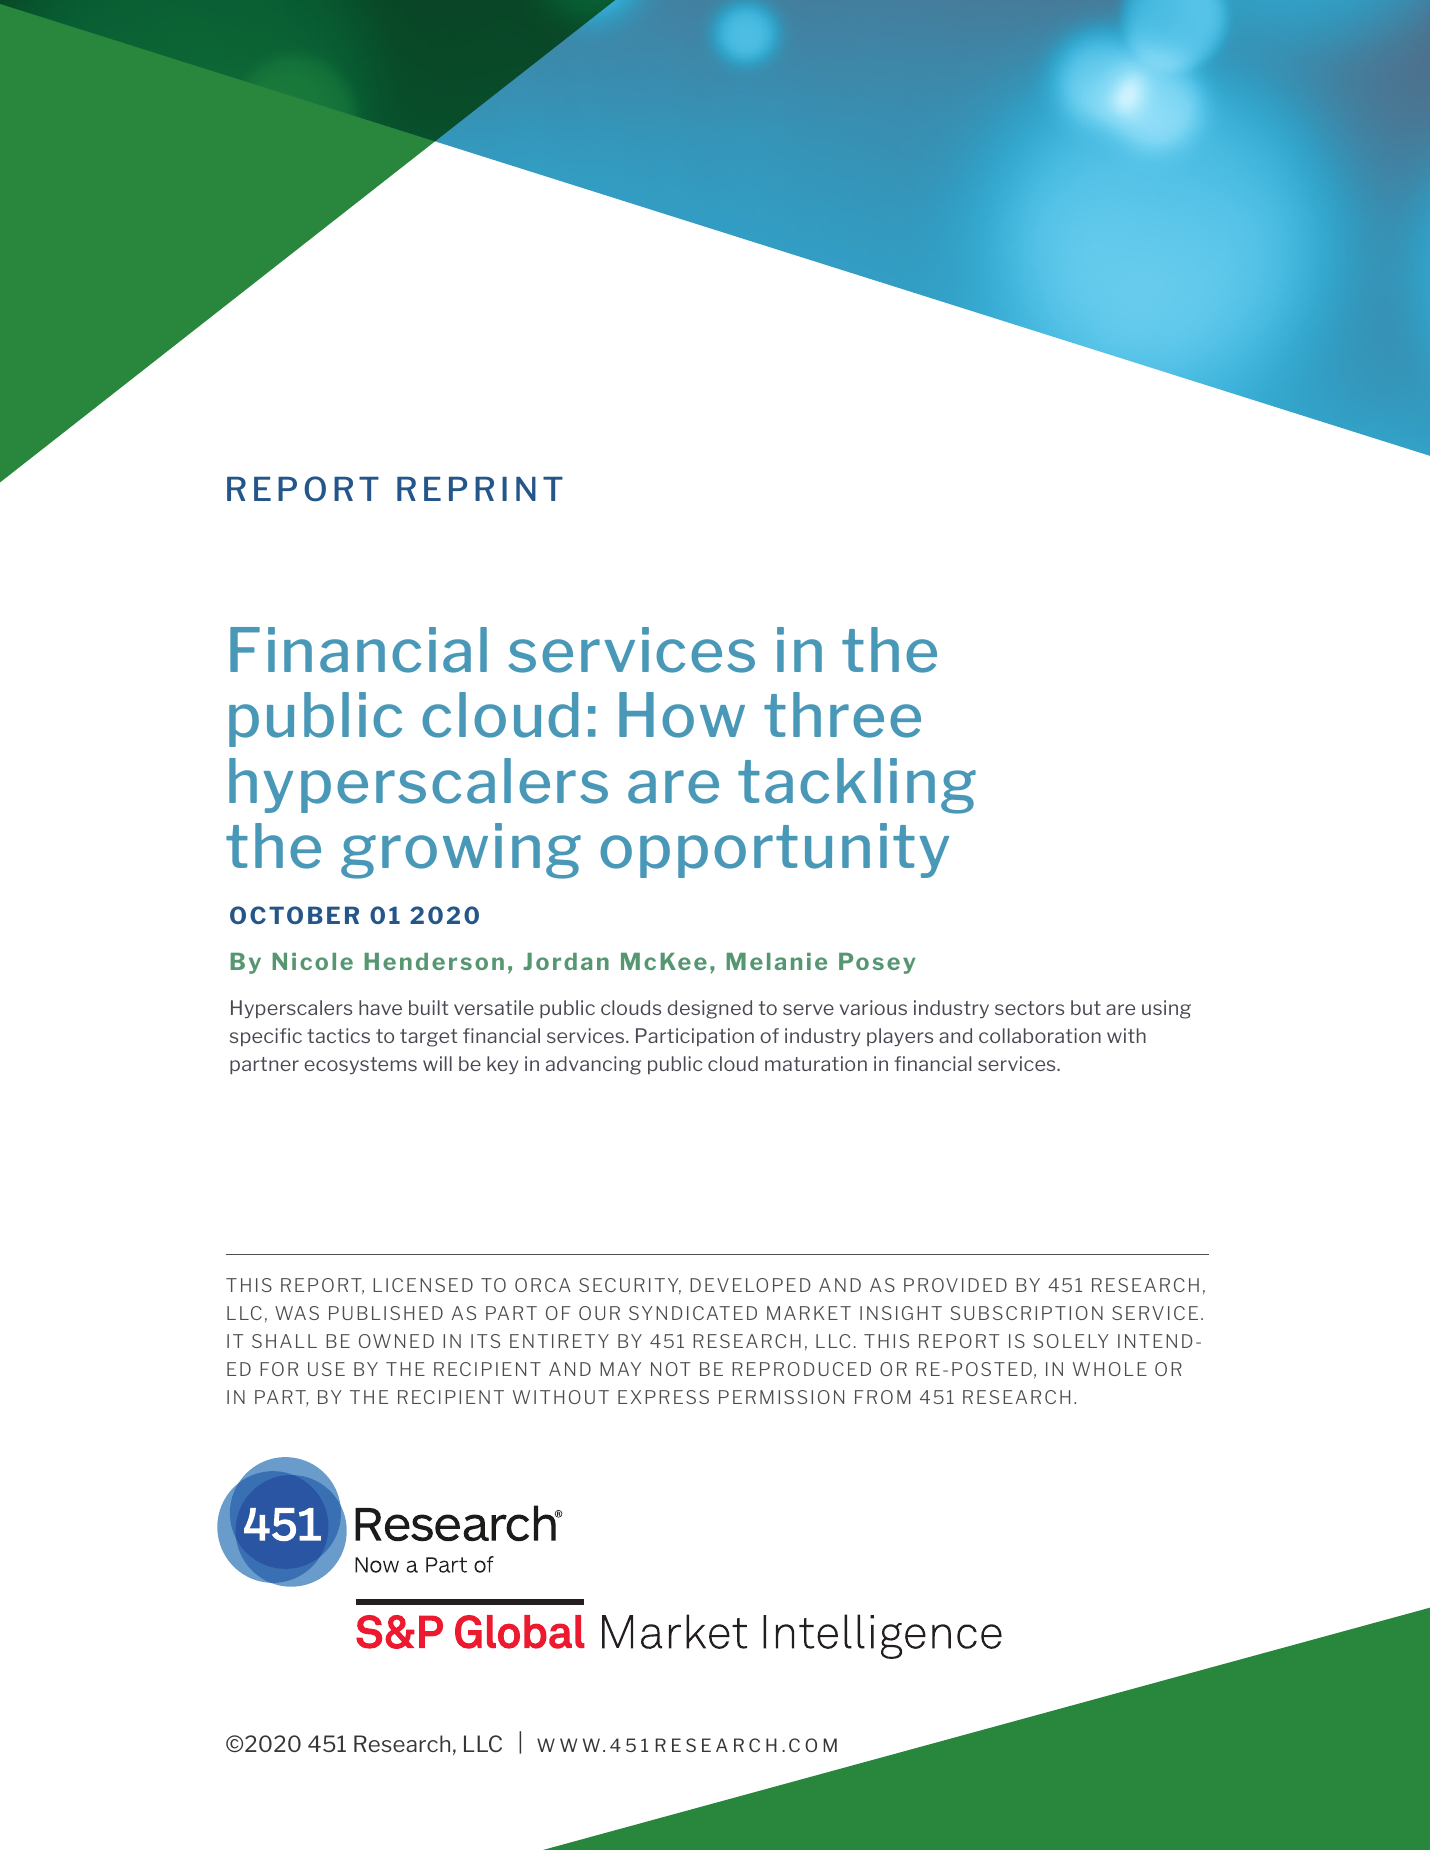 The height and width of the screenshot is (1850, 1430). Describe the element at coordinates (461, 851) in the screenshot. I see `growing` at that location.
